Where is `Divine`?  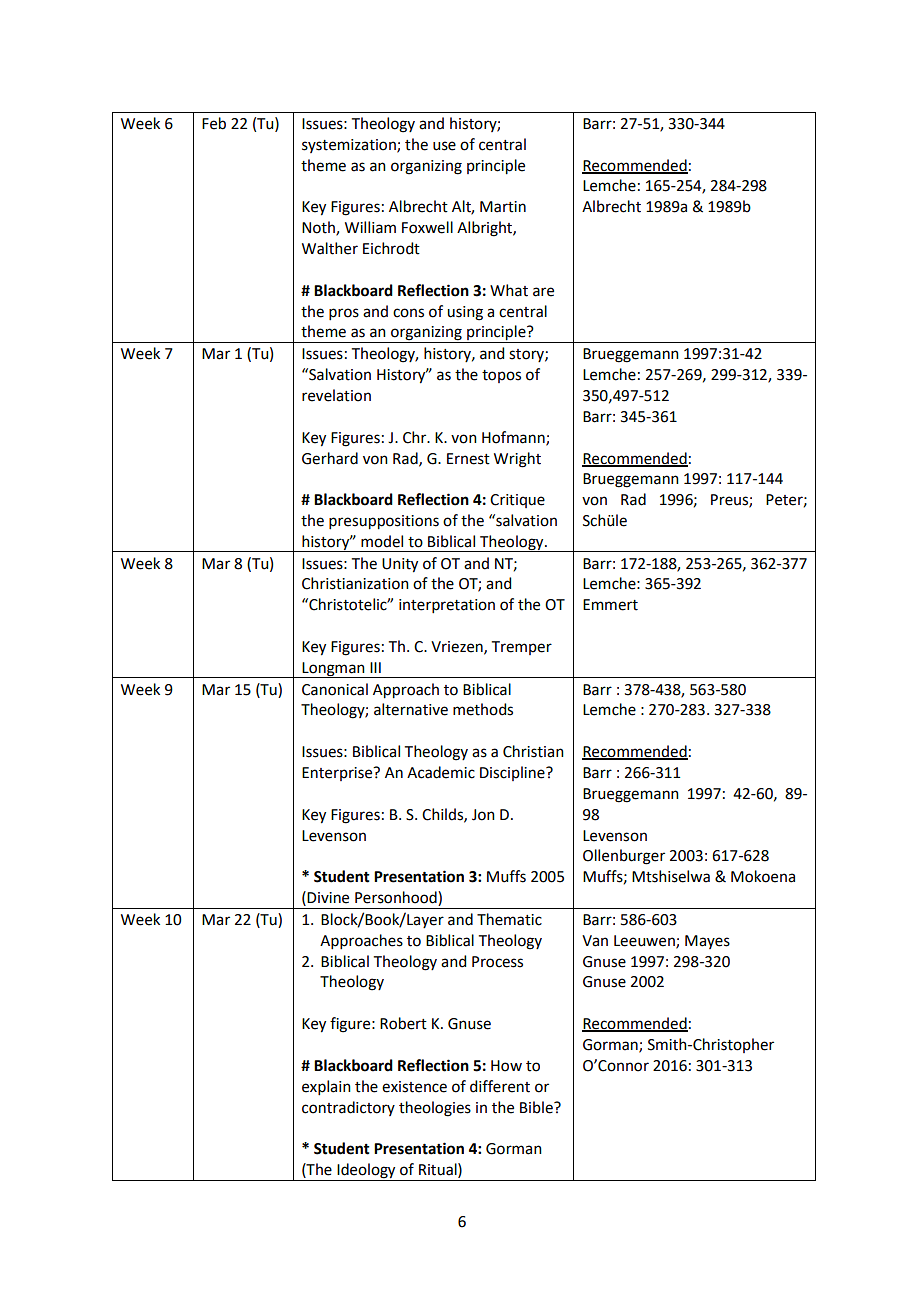 Divine is located at coordinates (328, 898).
